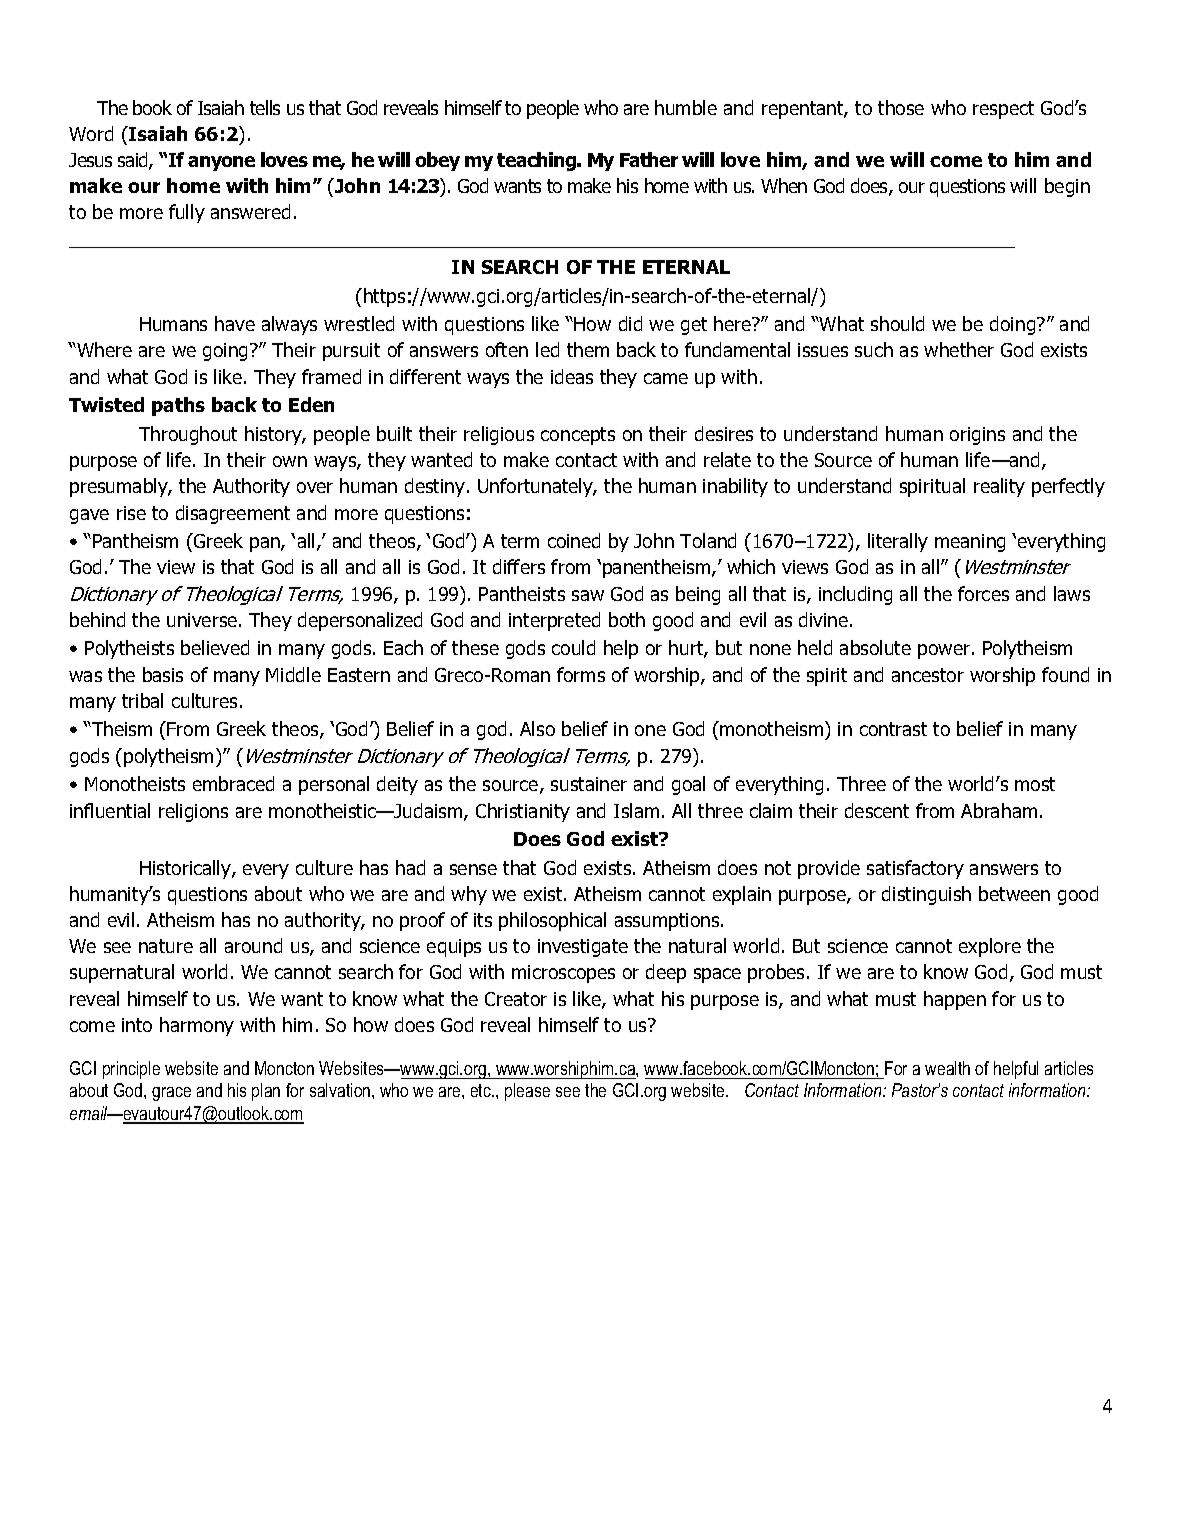 The height and width of the screenshot is (1531, 1183). I want to click on grace, so click(171, 1094).
